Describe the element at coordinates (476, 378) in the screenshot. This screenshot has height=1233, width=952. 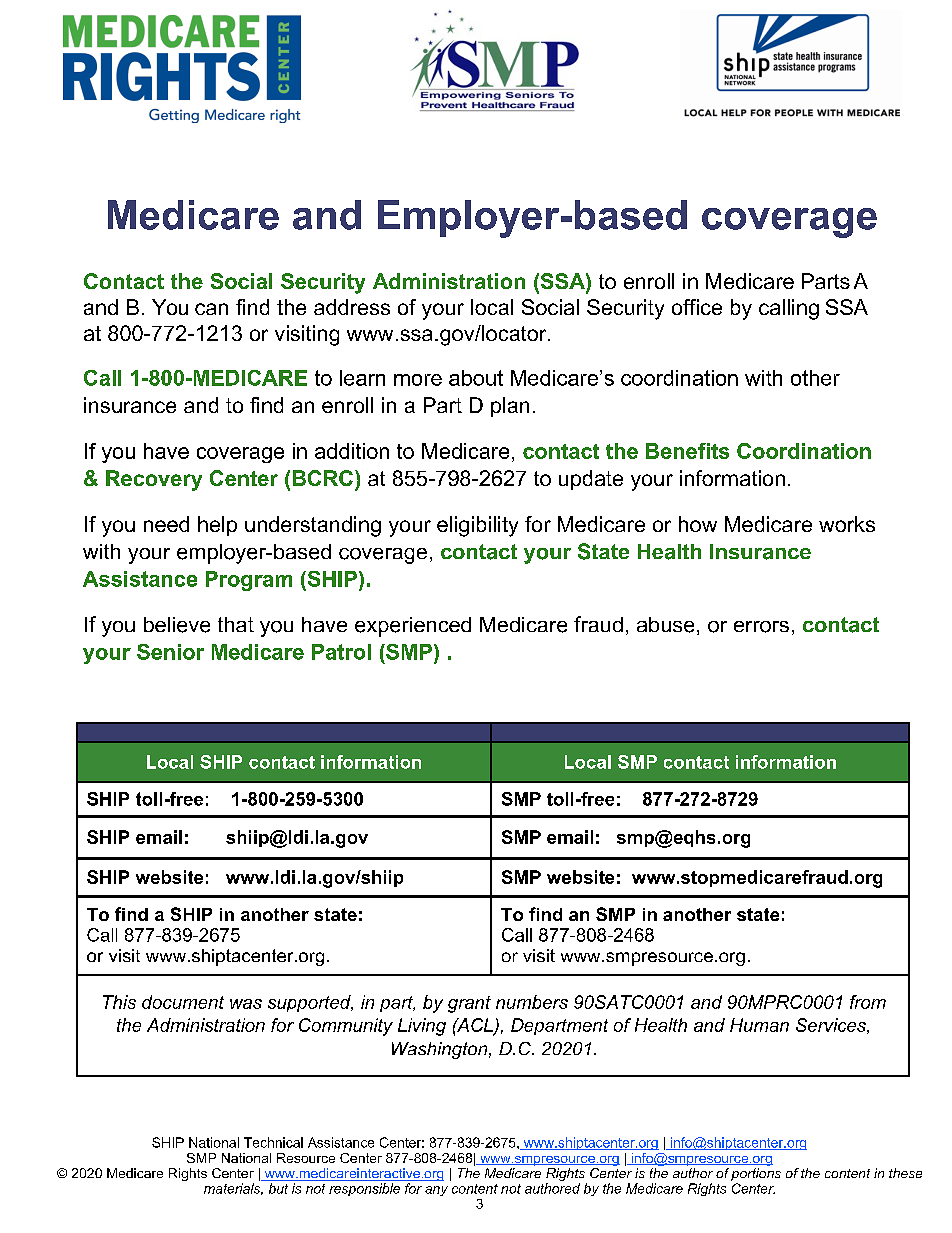
I see `about` at that location.
